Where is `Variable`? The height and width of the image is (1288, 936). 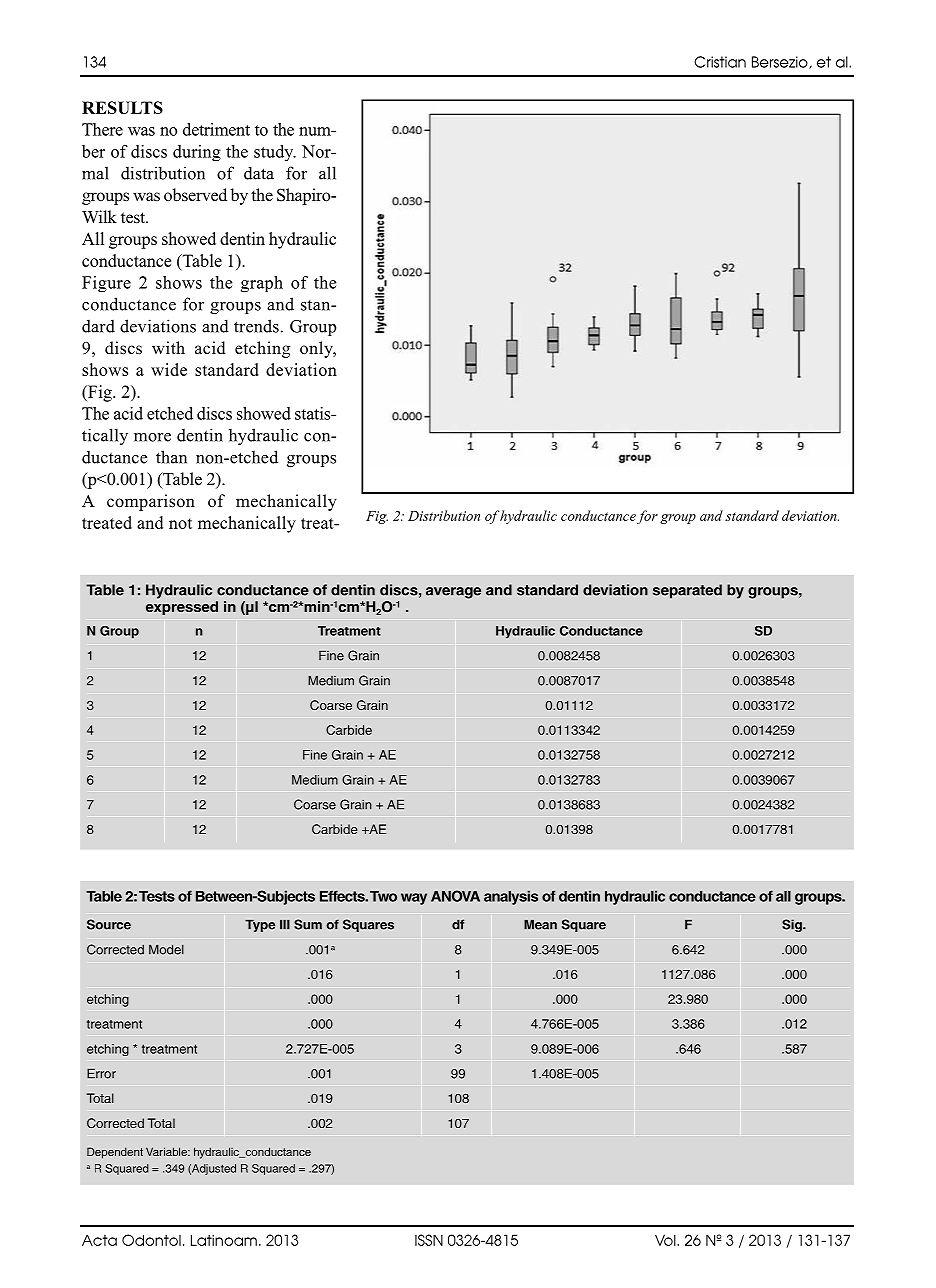 Variable is located at coordinates (167, 1151).
